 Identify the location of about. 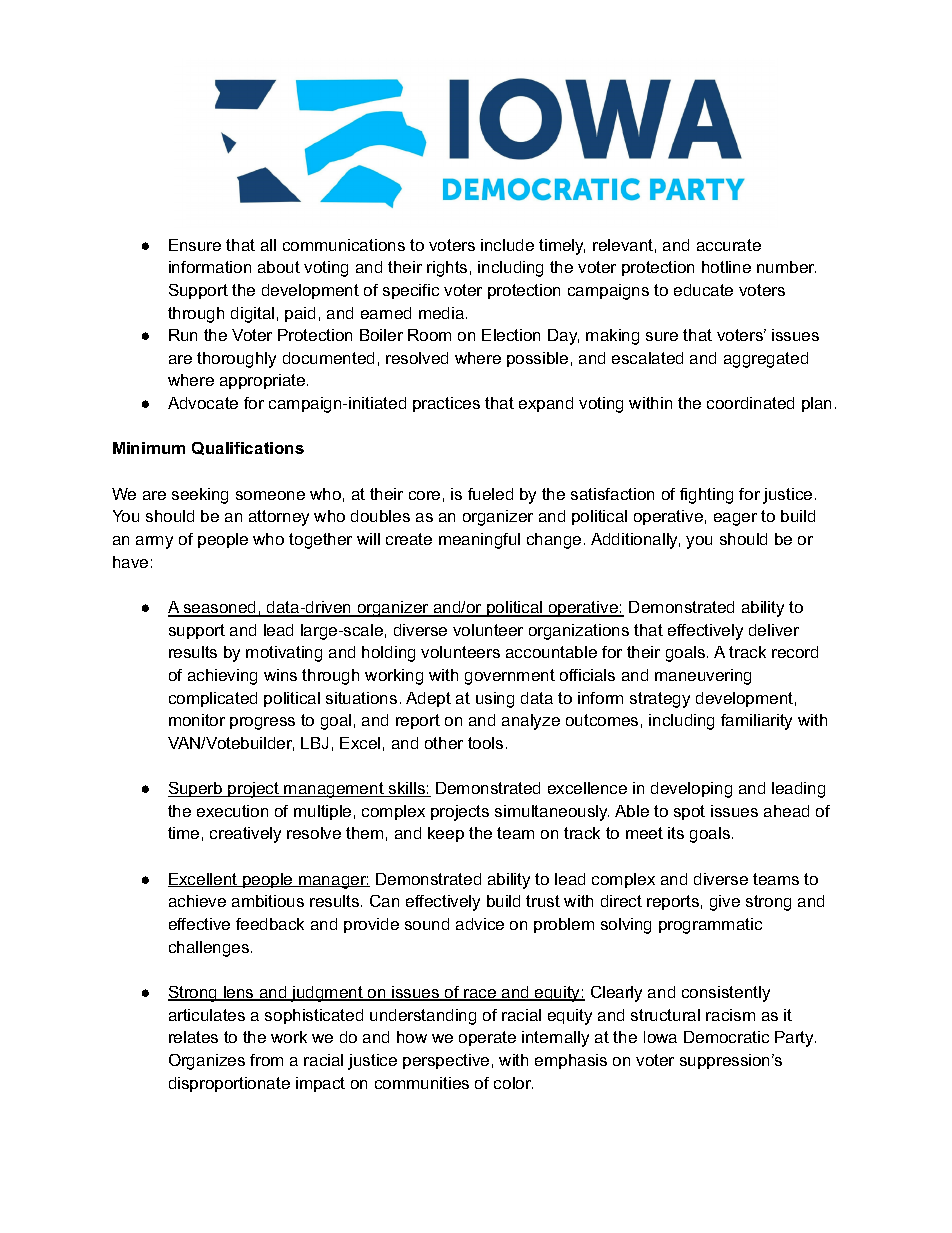
(279, 267).
